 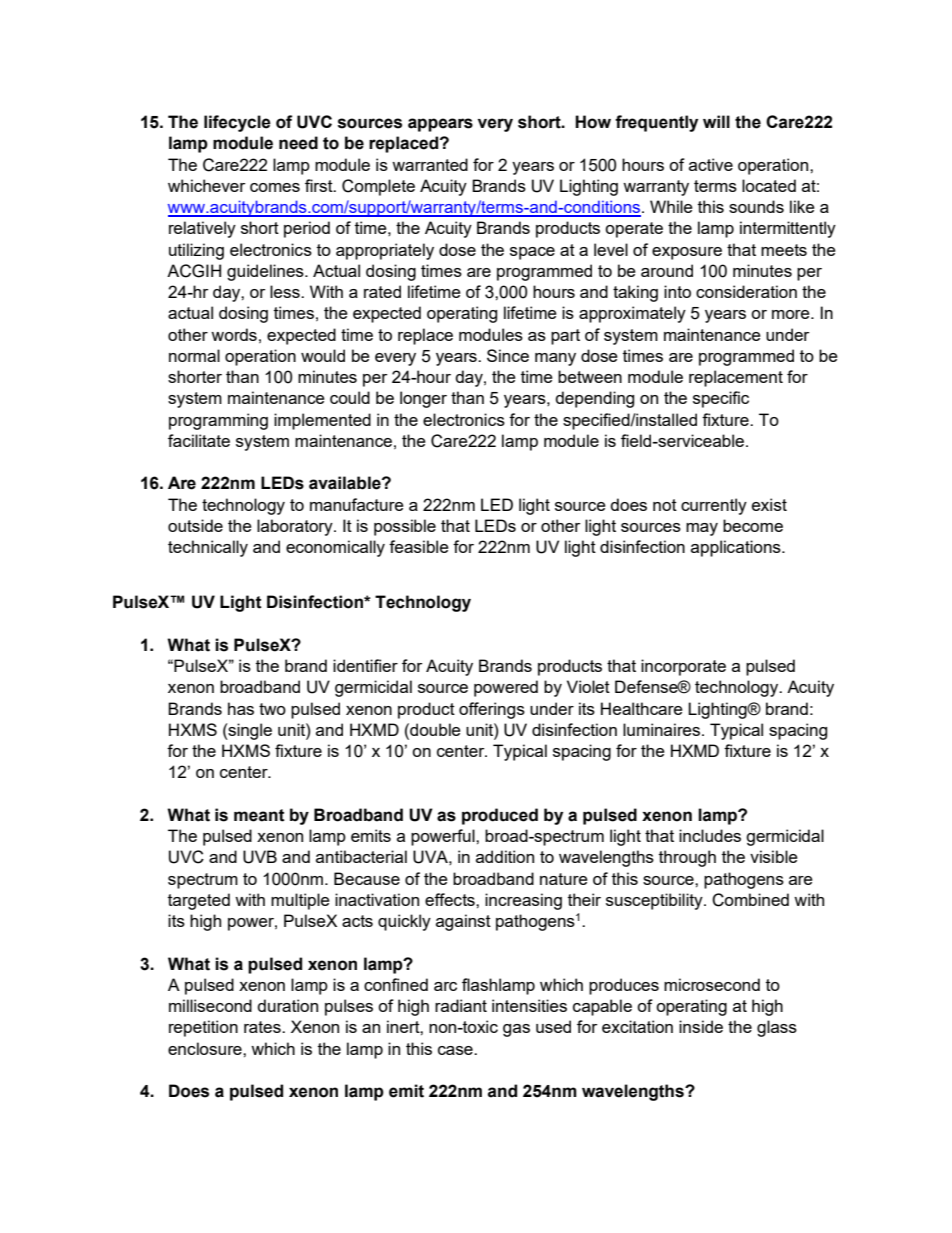 What do you see at coordinates (663, 729) in the screenshot?
I see `luminaires` at bounding box center [663, 729].
